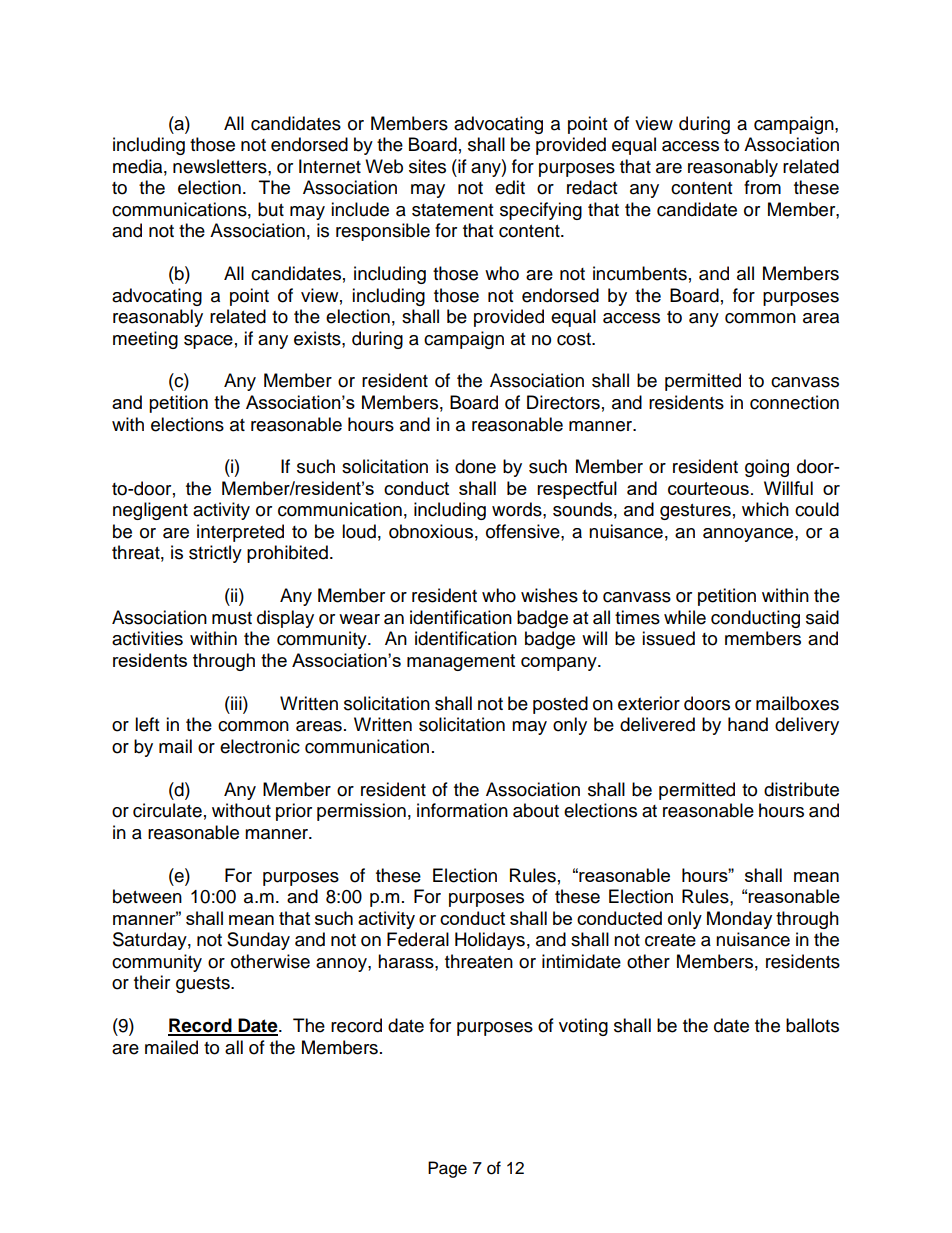 The height and width of the document is (1233, 952). I want to click on guests, so click(204, 985).
